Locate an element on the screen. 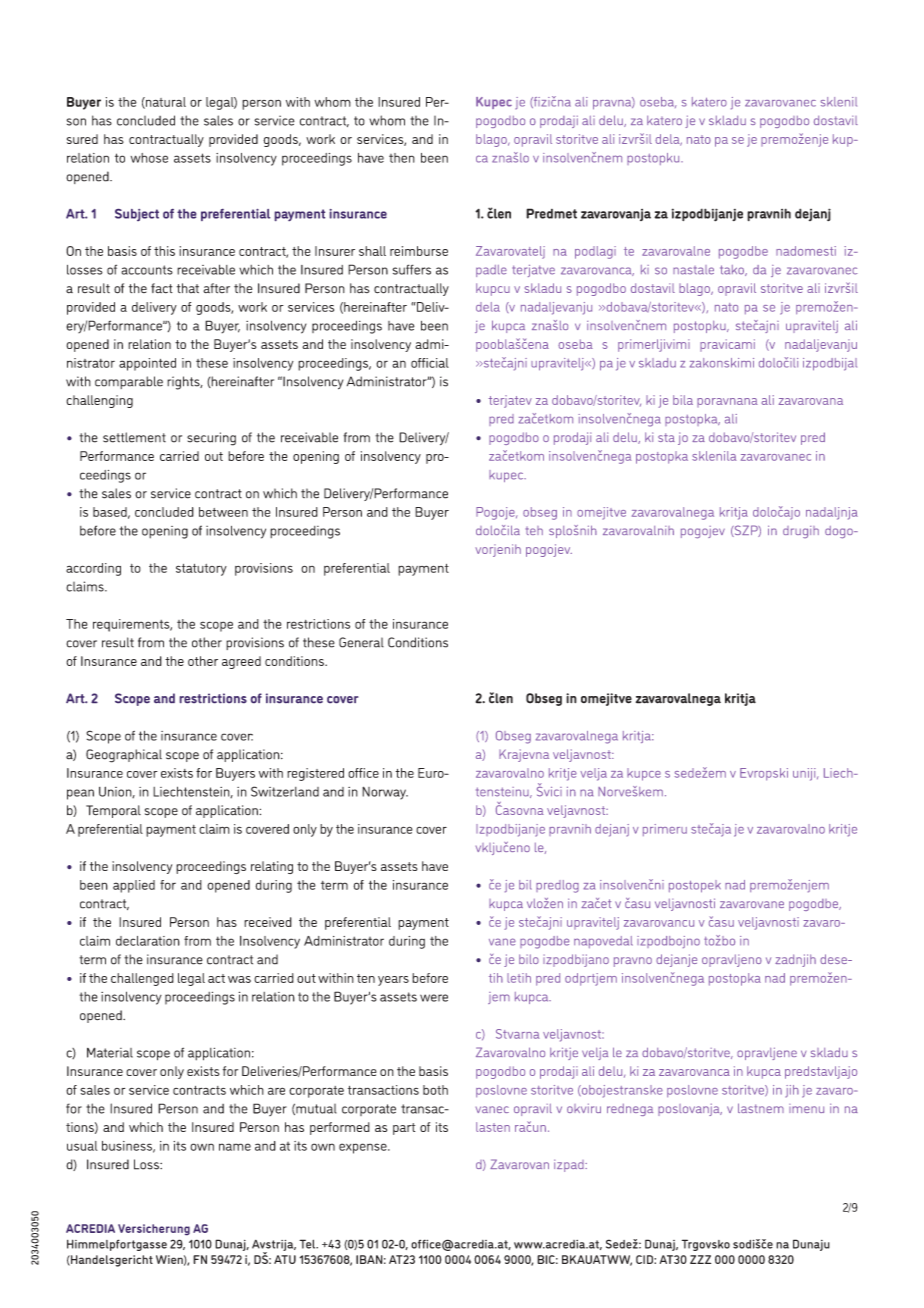  Subject is located at coordinates (137, 215).
